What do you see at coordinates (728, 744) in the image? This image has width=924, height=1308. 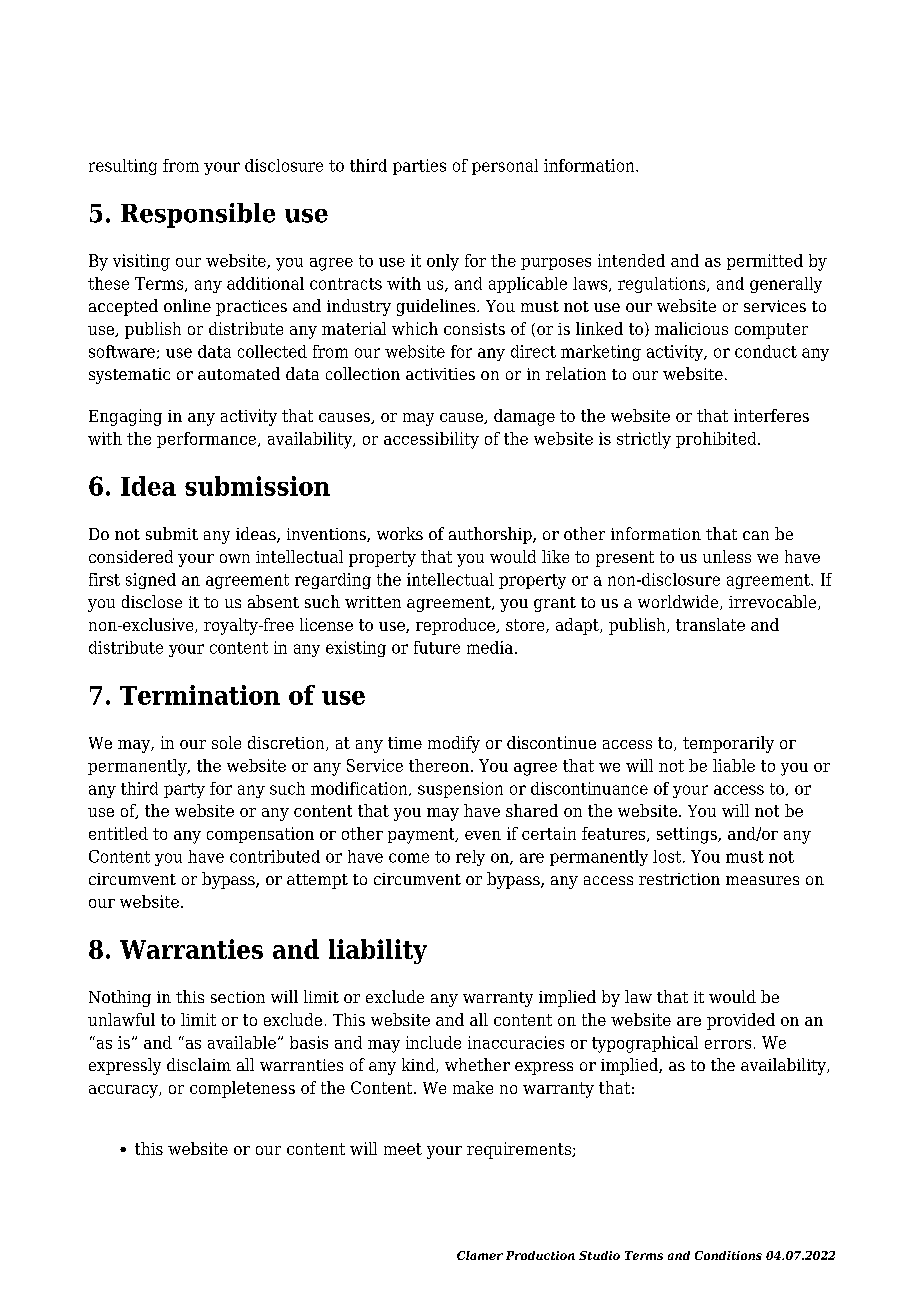 I see `temporarily` at bounding box center [728, 744].
